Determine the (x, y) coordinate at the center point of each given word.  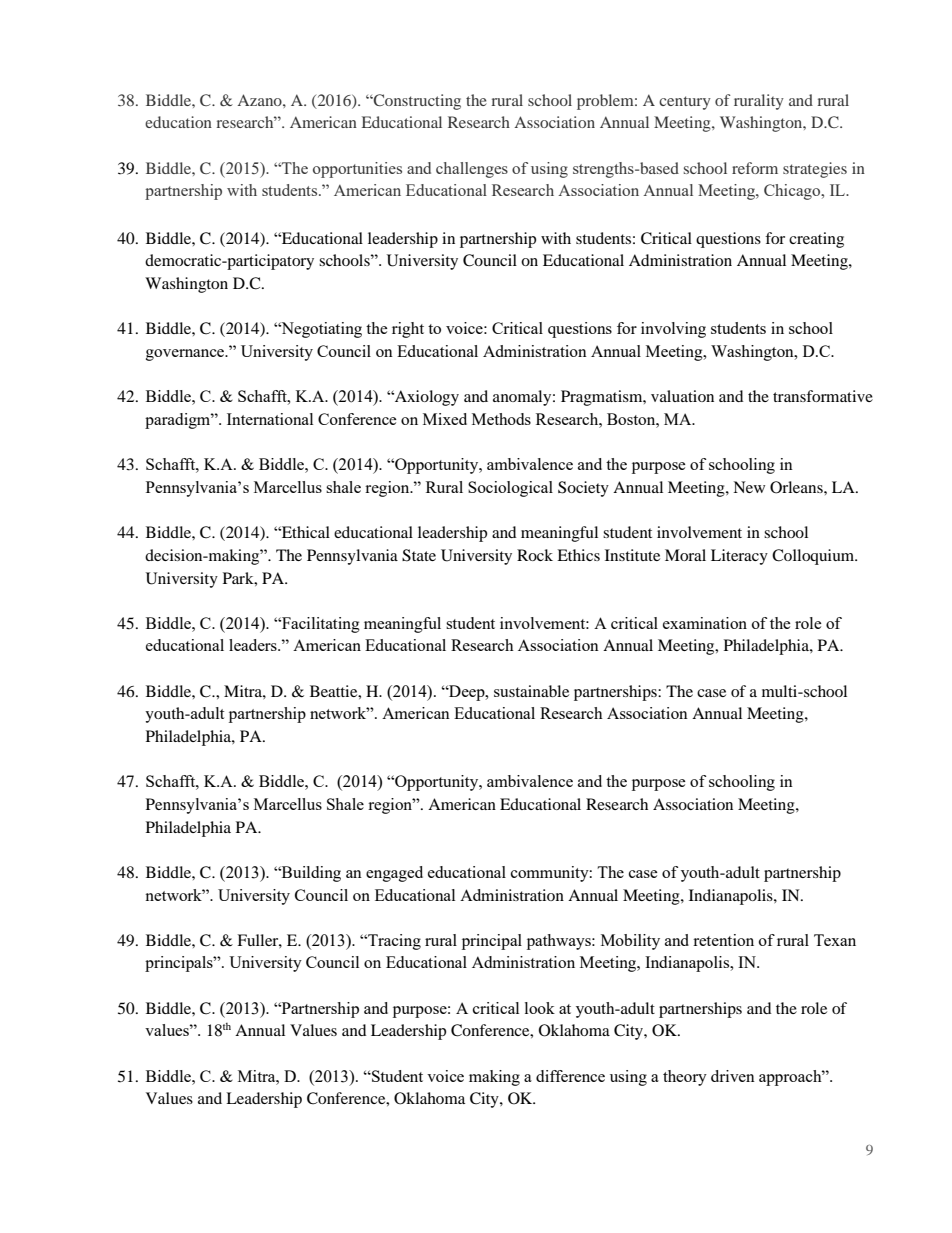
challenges (472, 170)
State (419, 555)
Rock (535, 555)
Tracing (393, 942)
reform (755, 168)
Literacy (739, 557)
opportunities (357, 170)
